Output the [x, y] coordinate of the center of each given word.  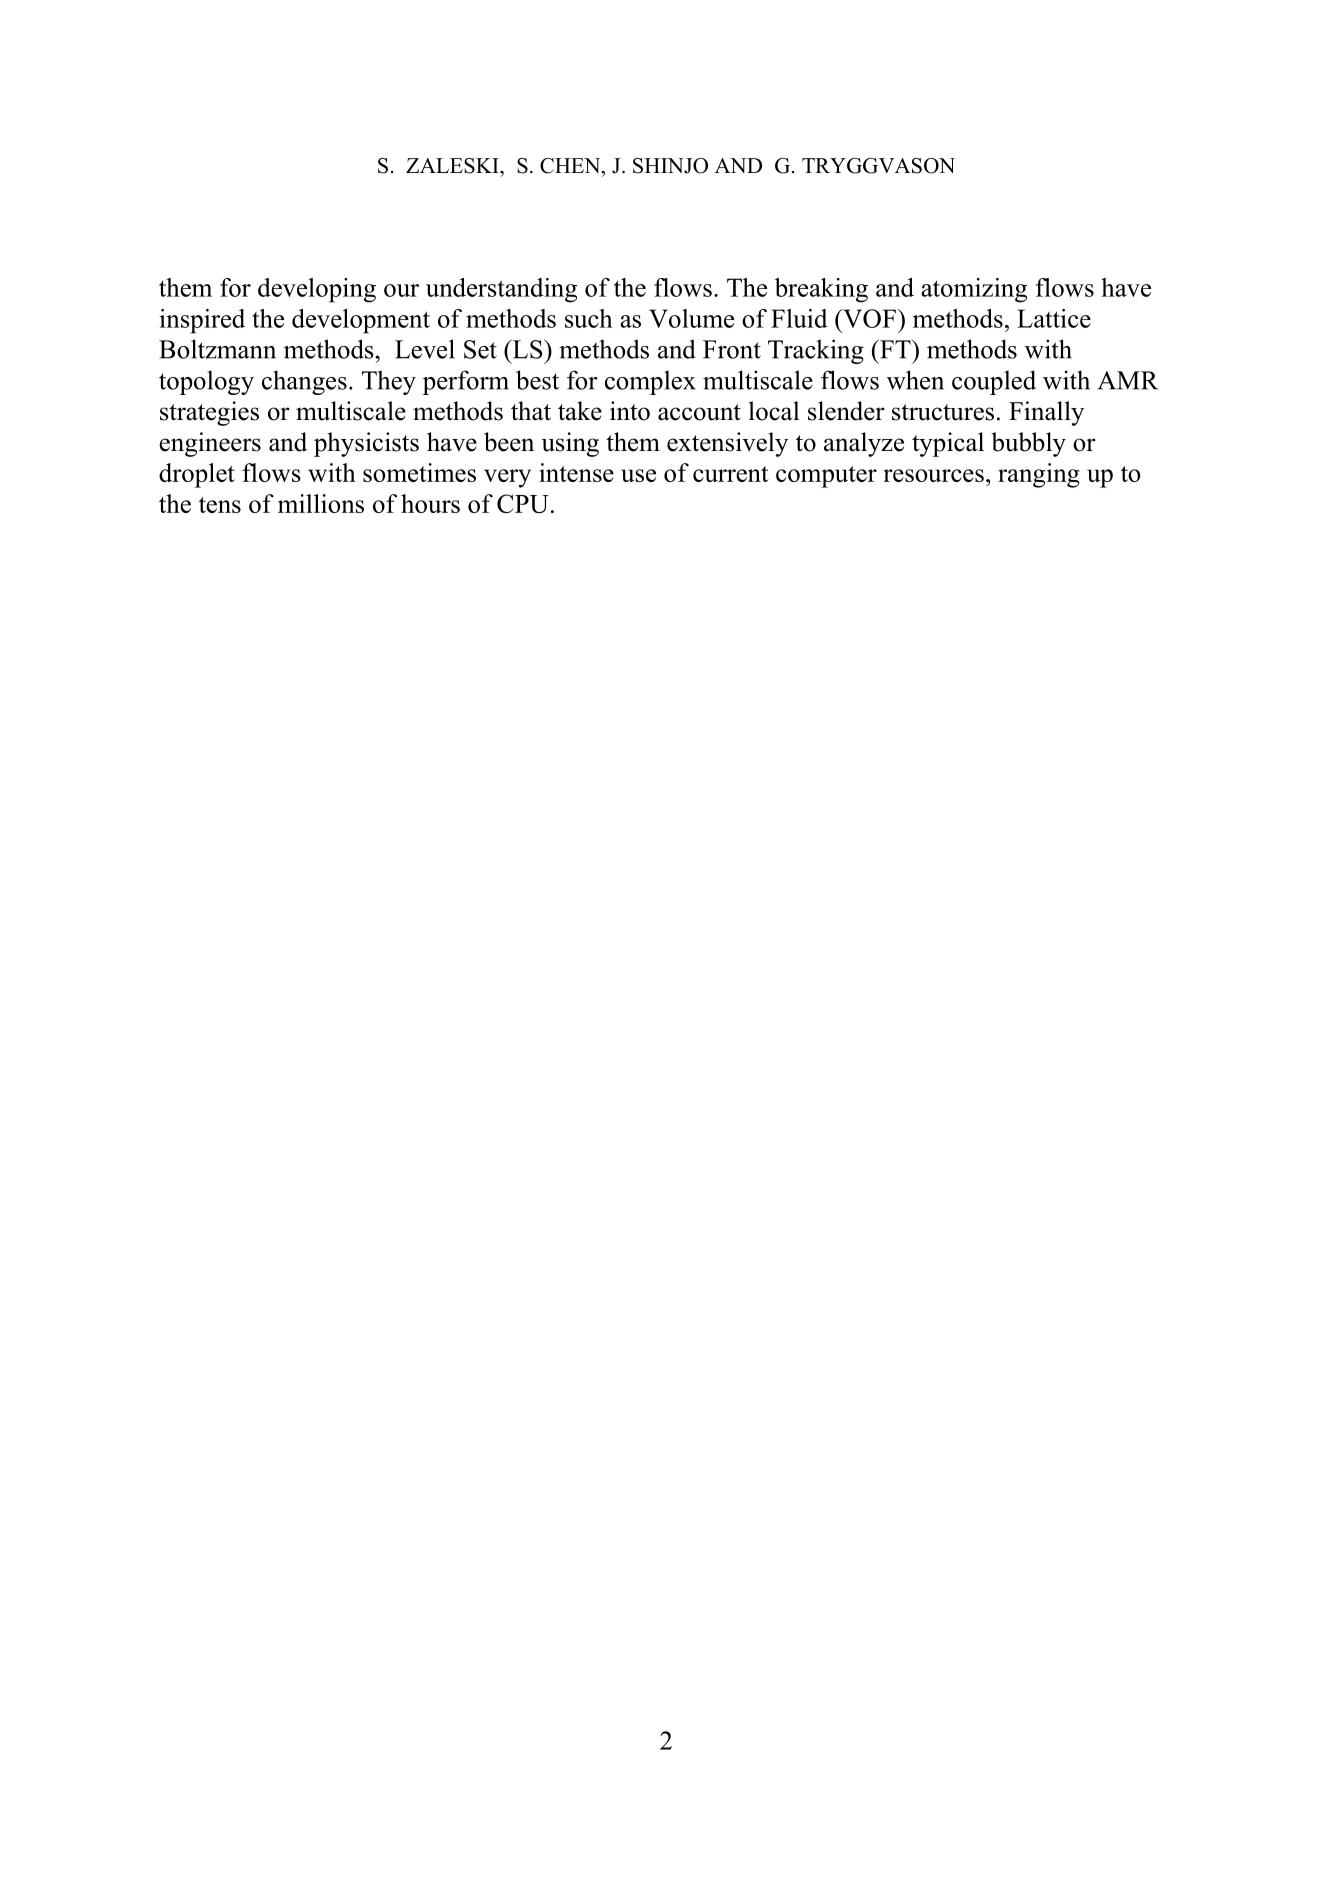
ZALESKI [453, 166]
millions [321, 503]
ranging [1039, 475]
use [638, 475]
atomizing [974, 290]
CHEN [571, 166]
